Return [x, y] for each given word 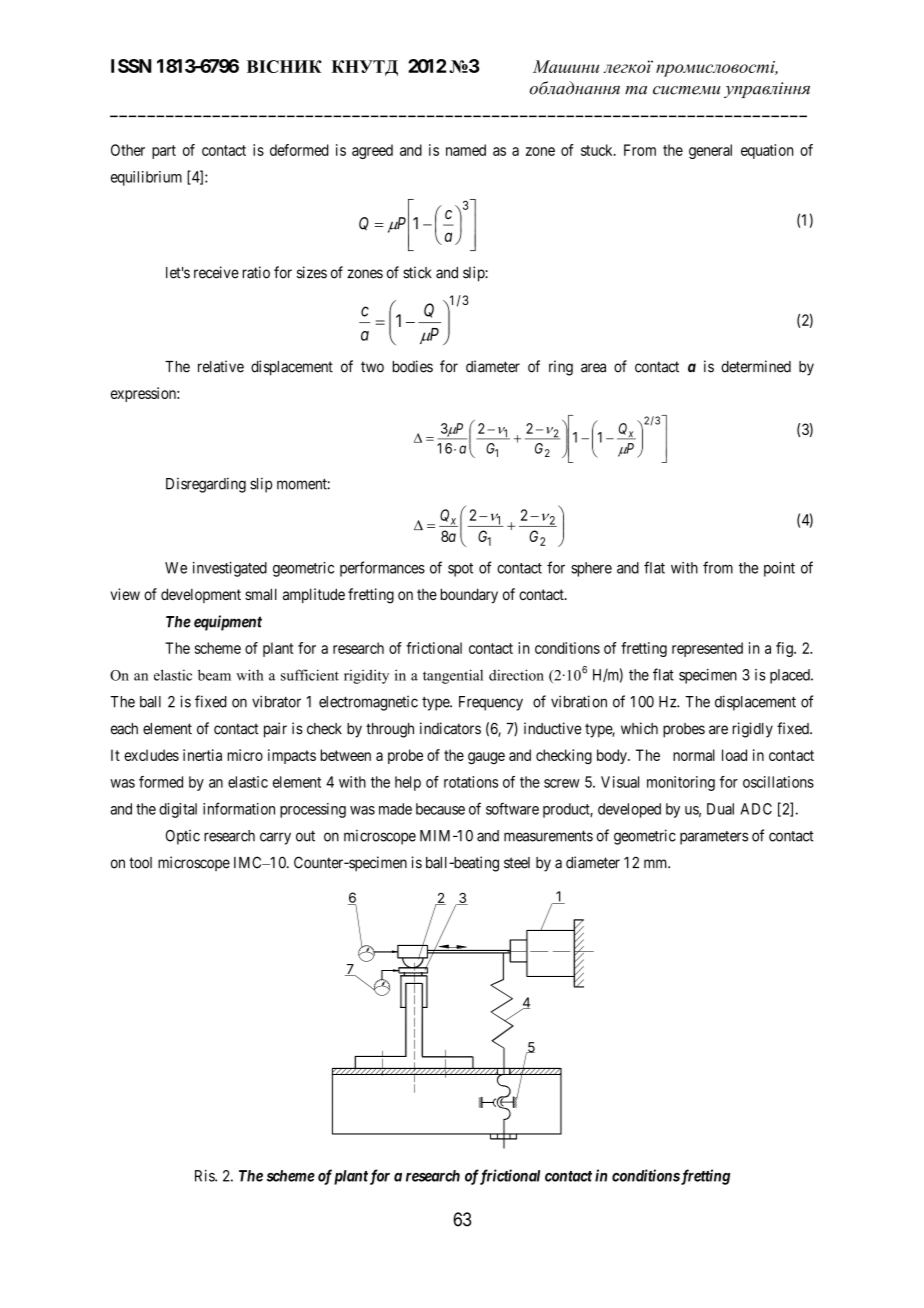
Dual [720, 809]
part [164, 152]
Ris [205, 1176]
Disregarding [206, 485]
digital [178, 810]
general [710, 151]
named [466, 150]
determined [756, 366]
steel [517, 863]
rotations [471, 782]
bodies [413, 366]
